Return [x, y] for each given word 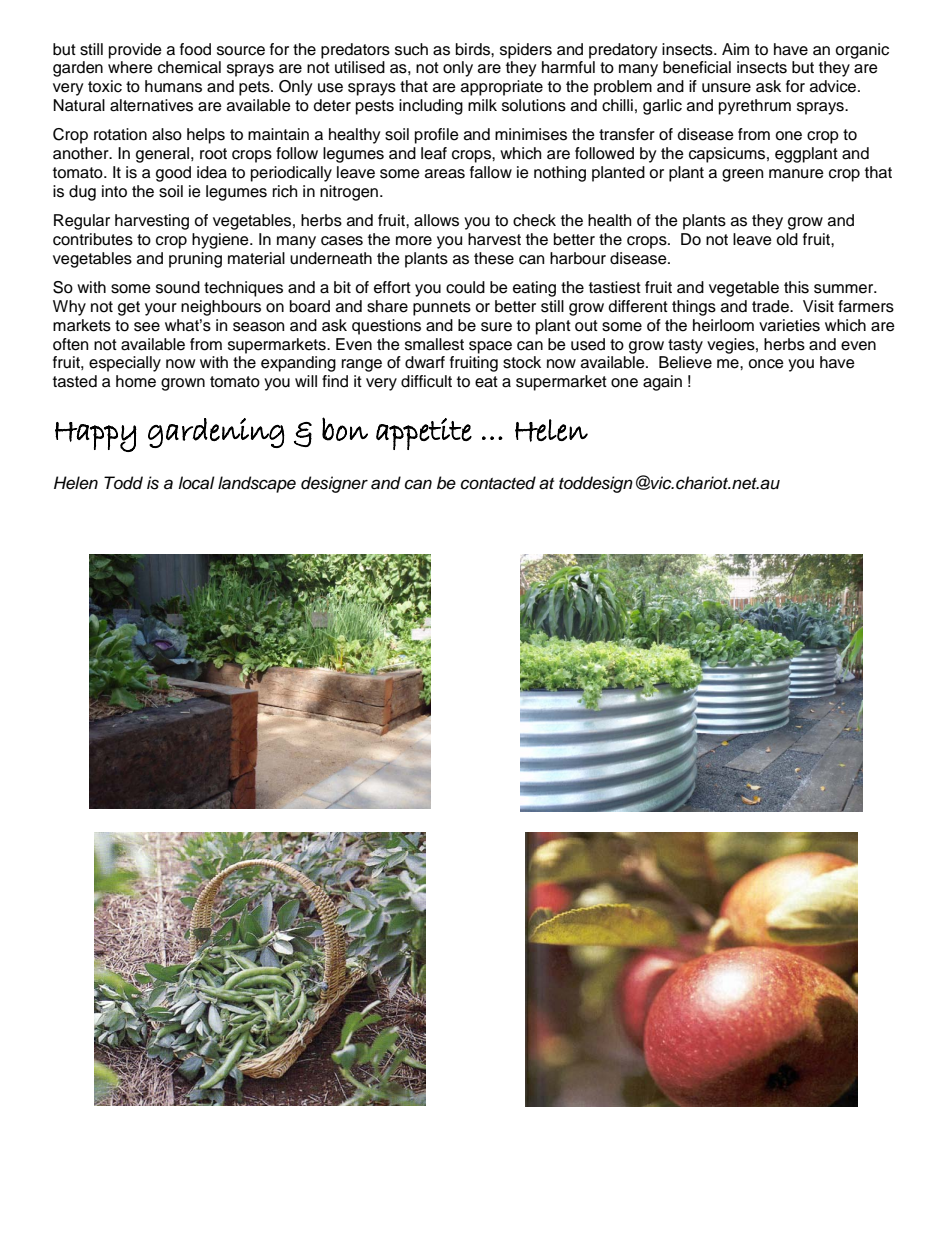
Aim [735, 49]
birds [474, 49]
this [796, 287]
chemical [189, 67]
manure [796, 174]
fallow [491, 172]
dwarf [425, 362]
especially [125, 364]
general [164, 155]
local [196, 483]
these [494, 258]
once [766, 364]
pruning [195, 260]
